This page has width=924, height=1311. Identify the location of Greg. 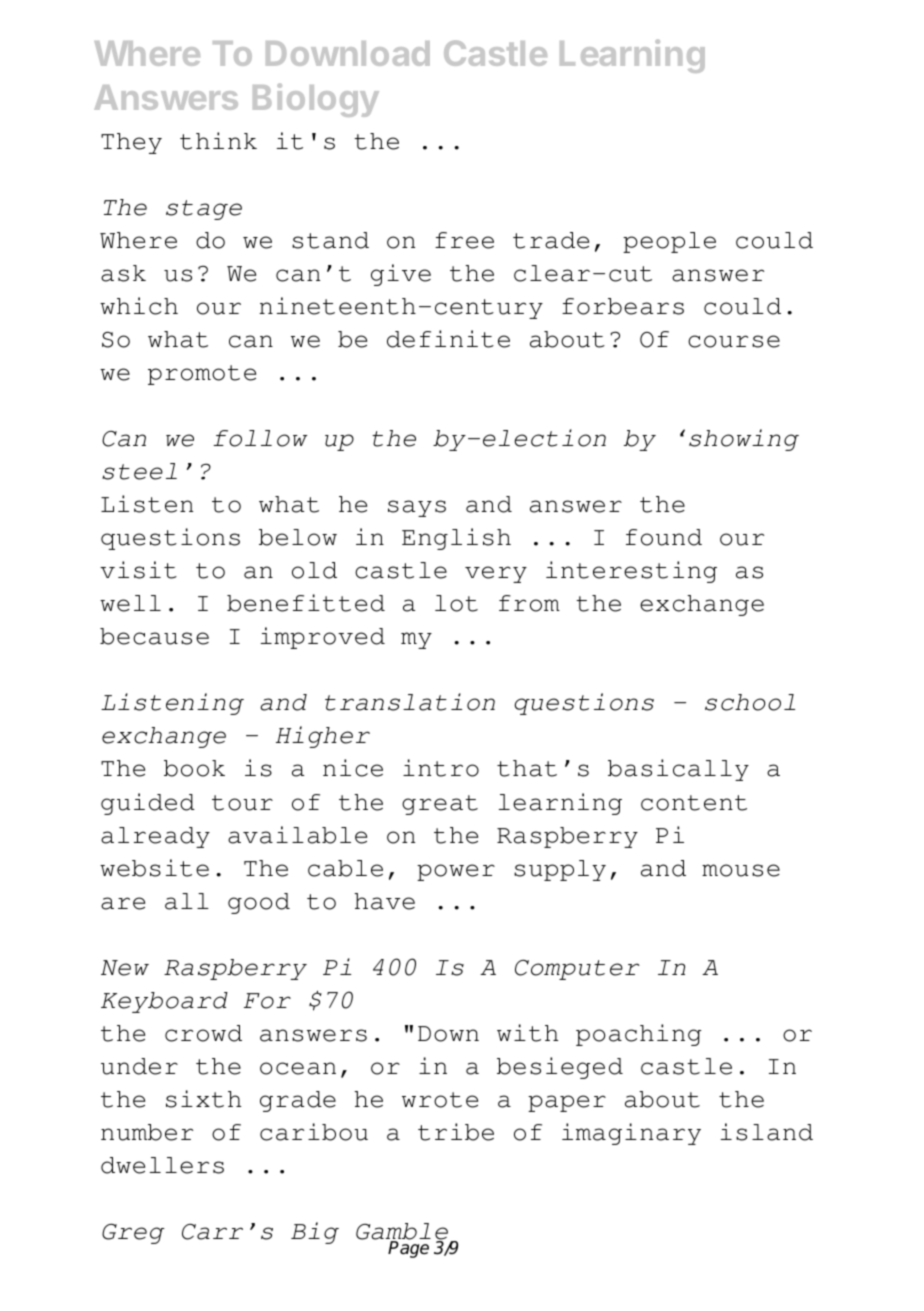
(133, 1233).
